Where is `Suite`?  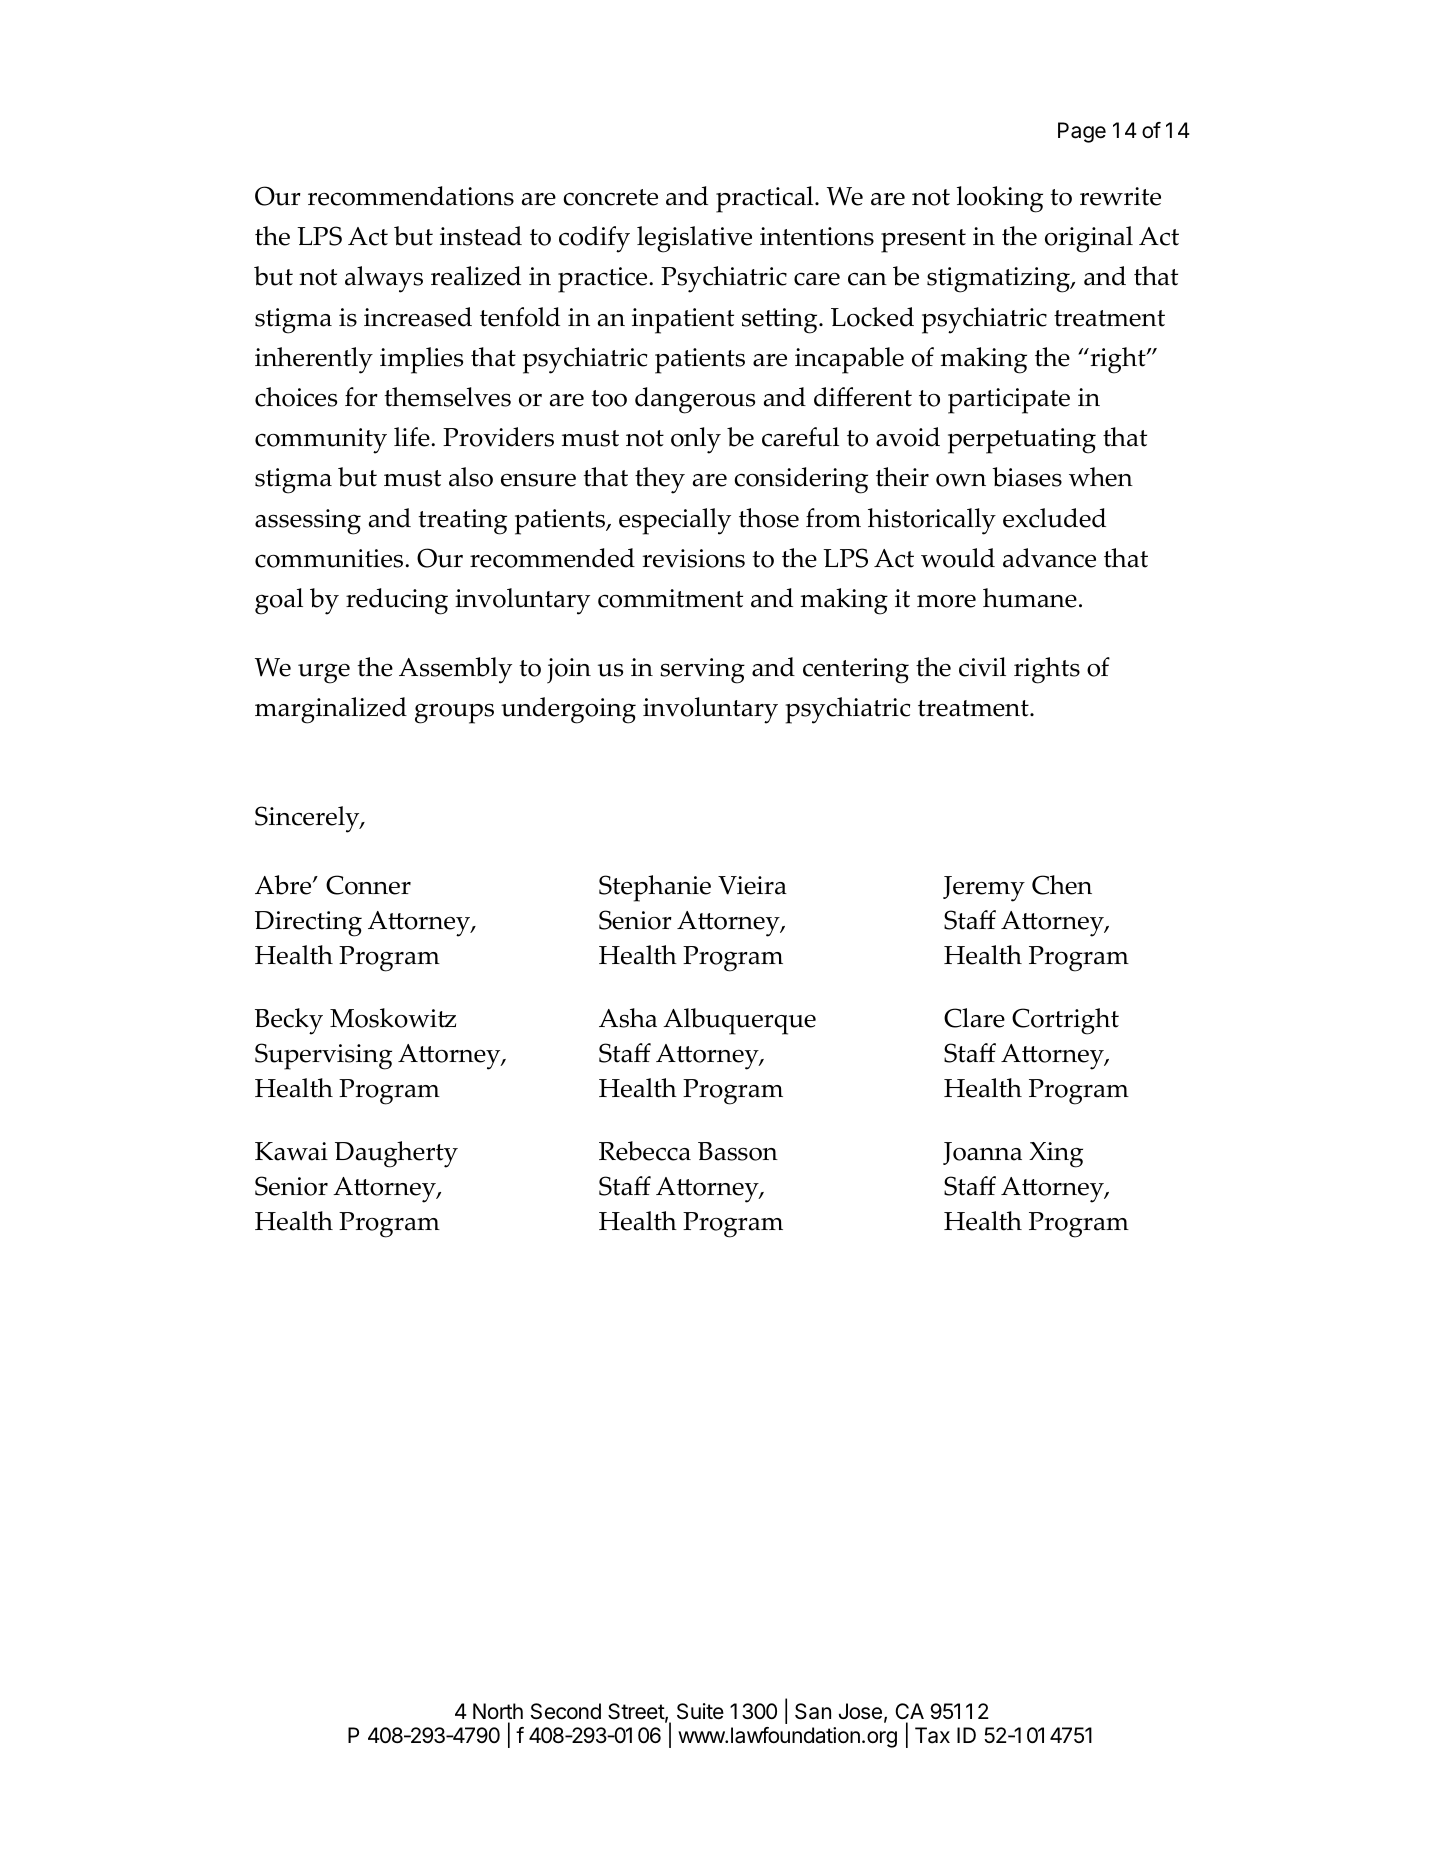
Suite is located at coordinates (700, 1711).
